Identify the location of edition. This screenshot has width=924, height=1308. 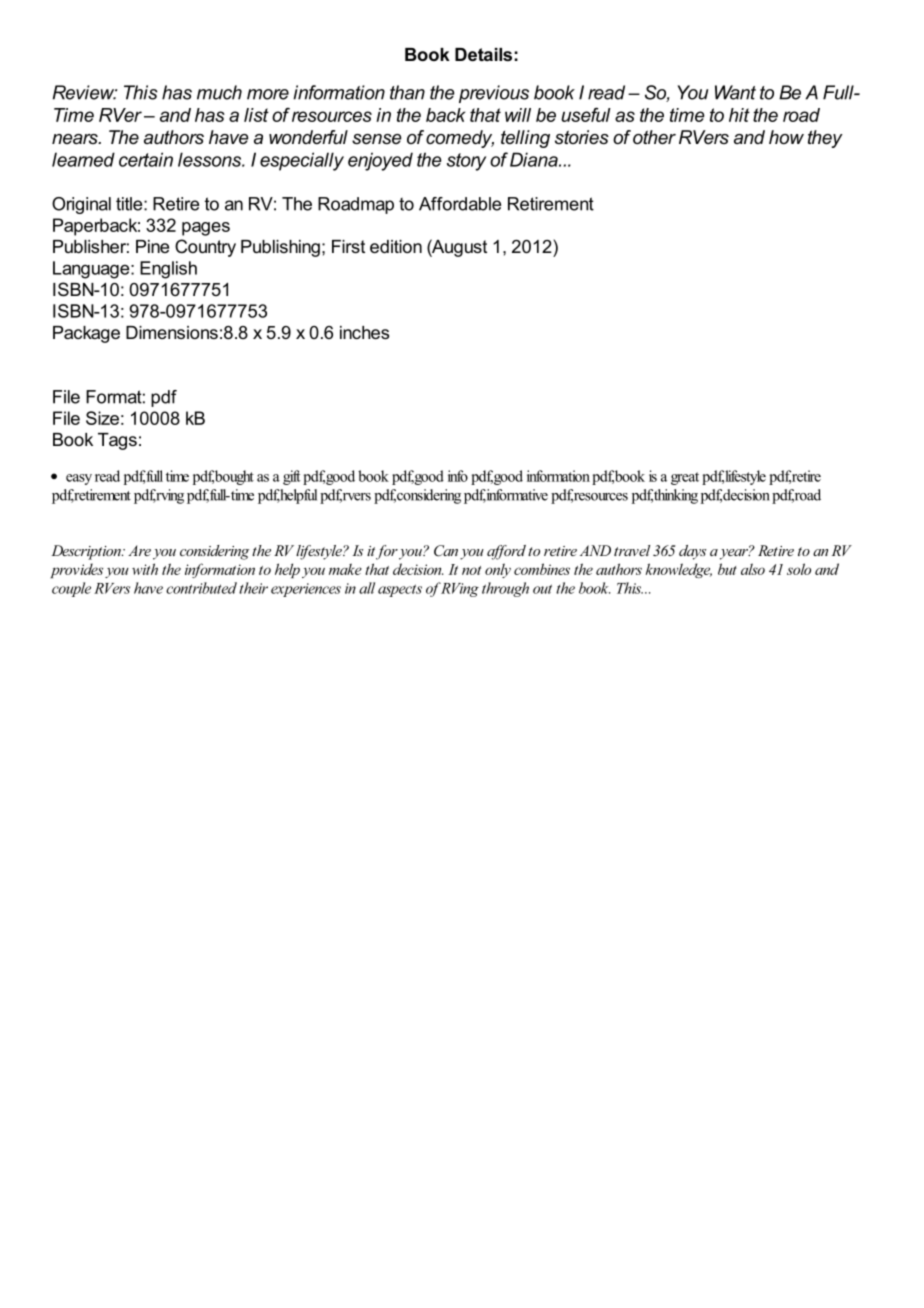
(396, 246).
